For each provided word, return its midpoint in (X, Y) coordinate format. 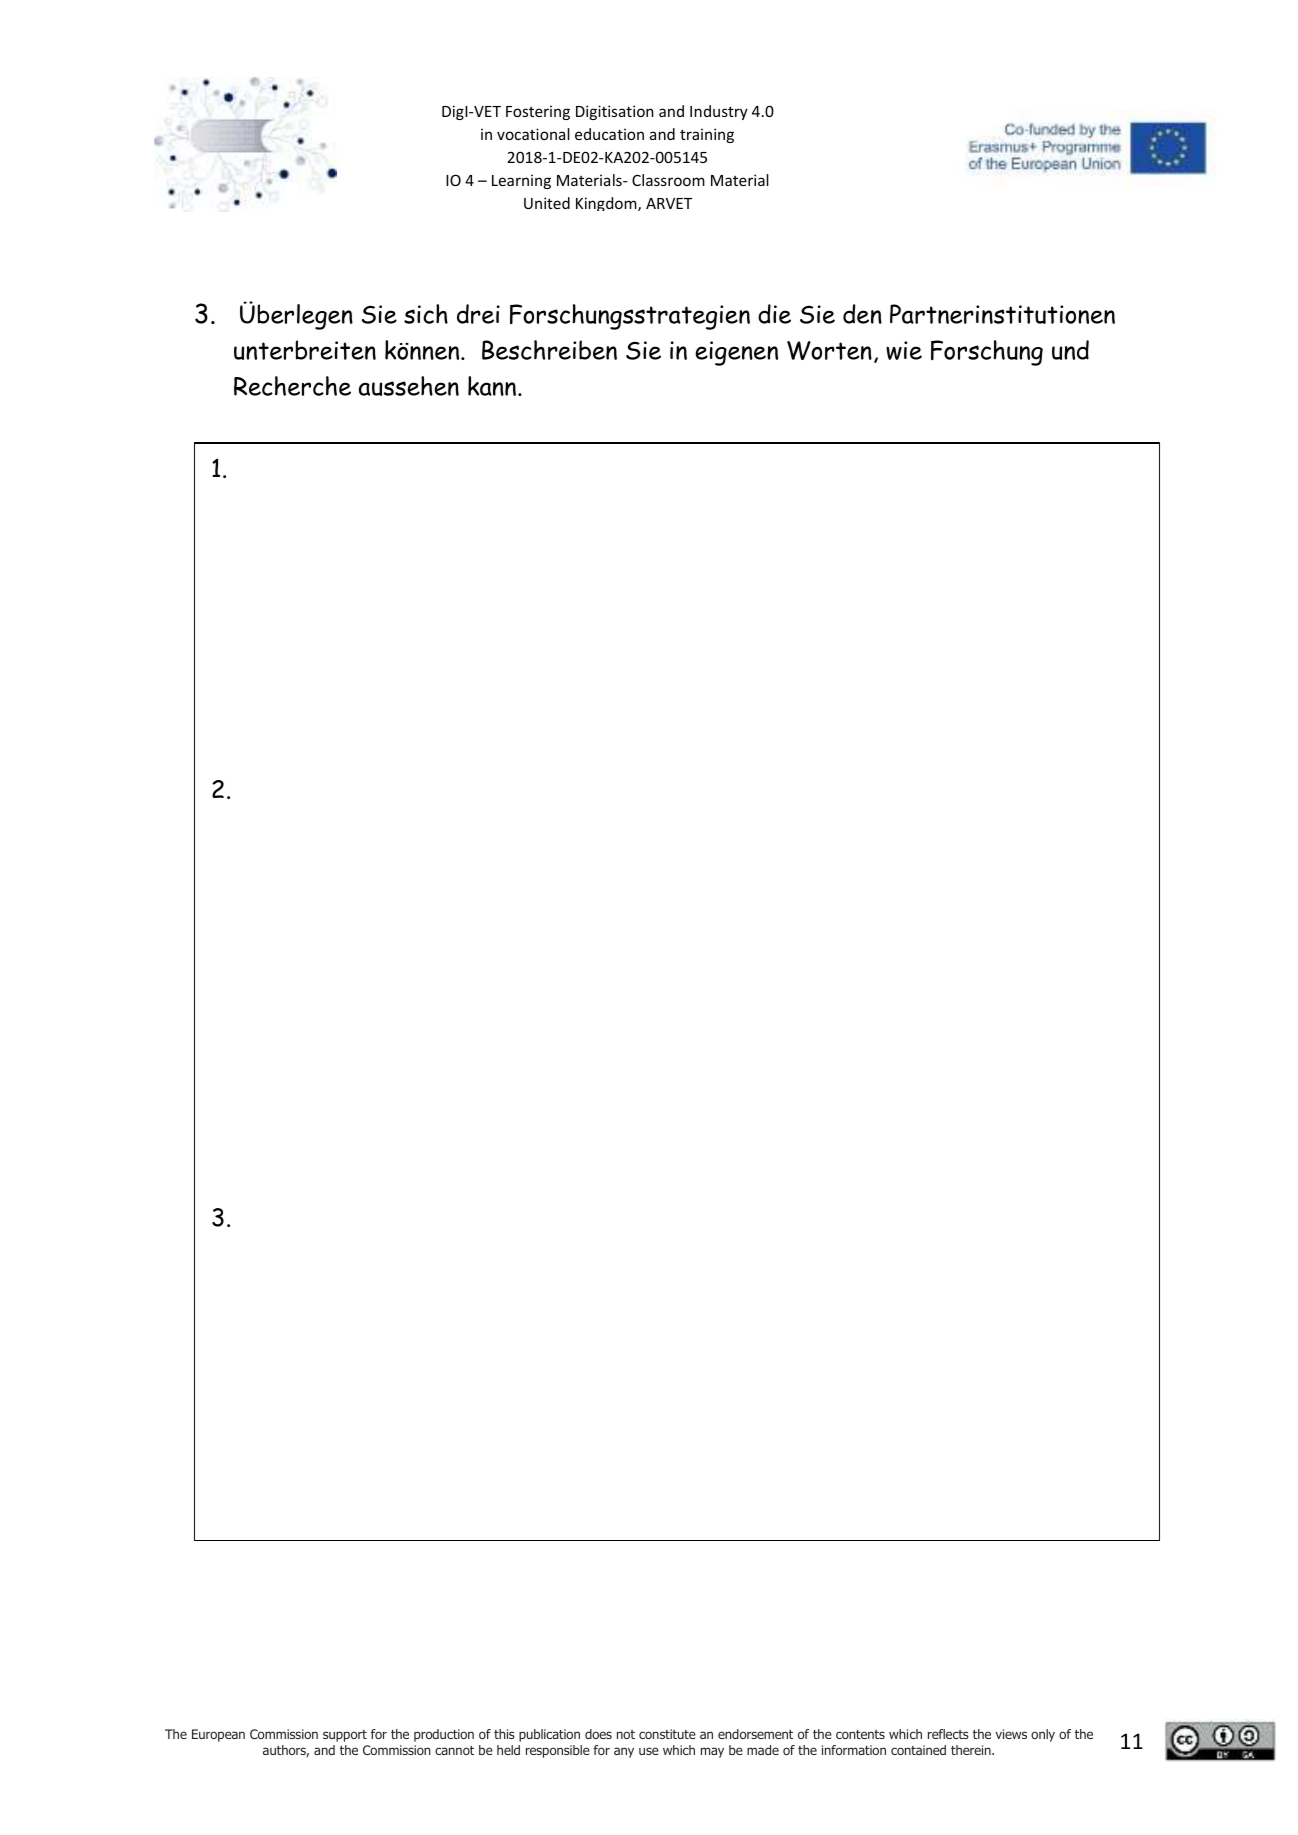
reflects (948, 1734)
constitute (667, 1734)
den (862, 314)
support (345, 1736)
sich (426, 314)
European (218, 1735)
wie (904, 350)
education (609, 134)
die (774, 314)
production (444, 1735)
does (598, 1734)
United (547, 203)
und (1070, 350)
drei (478, 314)
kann (492, 386)
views (1011, 1734)
